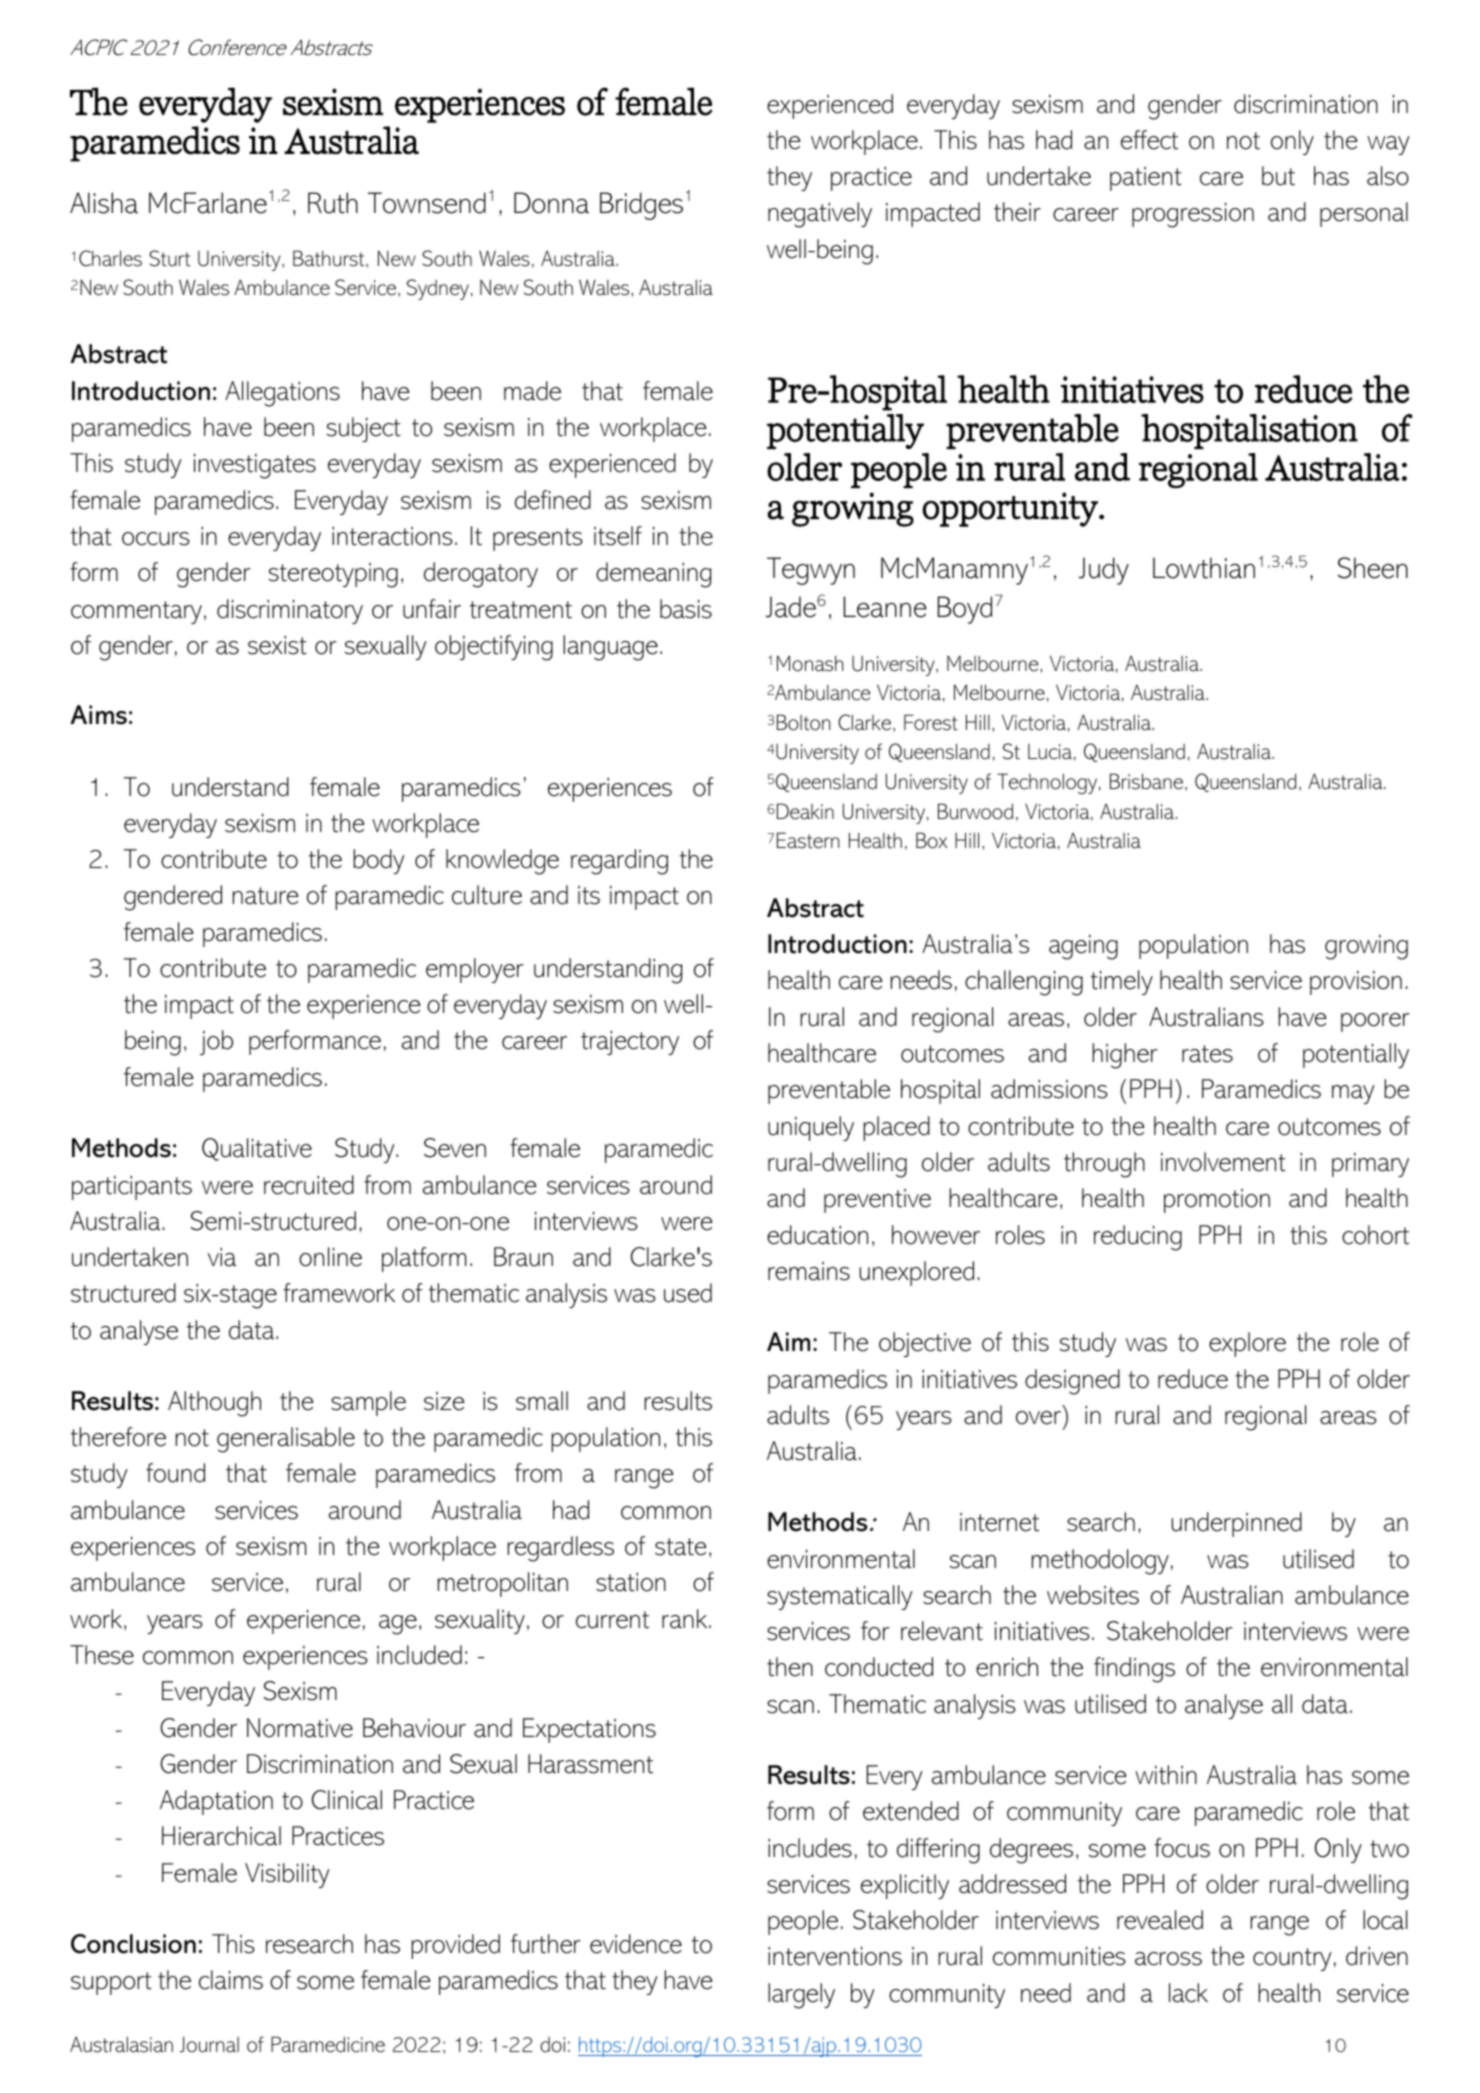 Image resolution: width=1480 pixels, height=2093 pixels. Describe the element at coordinates (811, 1128) in the screenshot. I see `uniquely` at that location.
